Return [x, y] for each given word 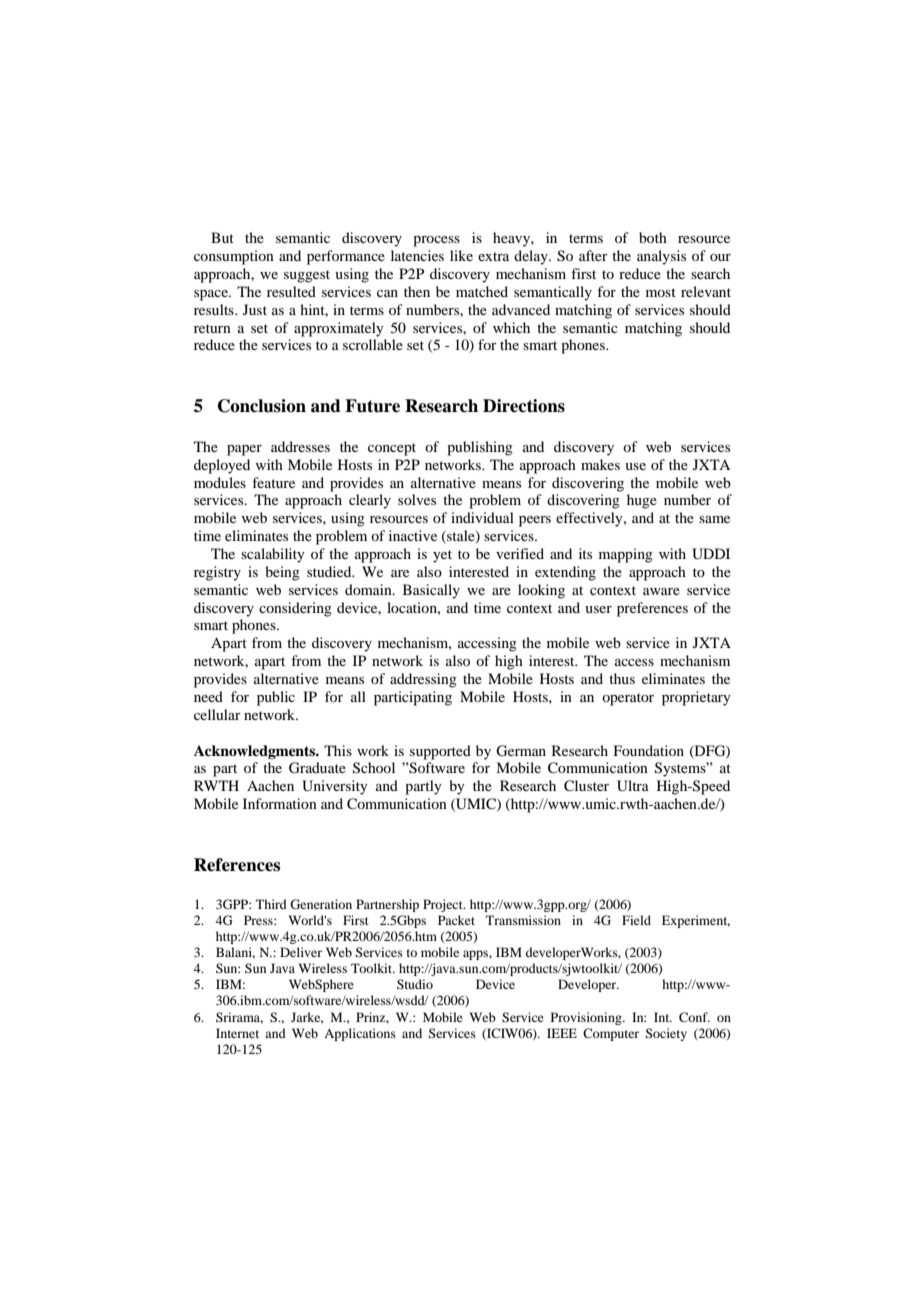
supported [440, 752]
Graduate [317, 768]
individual [482, 517]
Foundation [649, 750]
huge [642, 501]
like [461, 255]
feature [273, 482]
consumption [234, 257]
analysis [661, 257]
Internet [237, 1033]
